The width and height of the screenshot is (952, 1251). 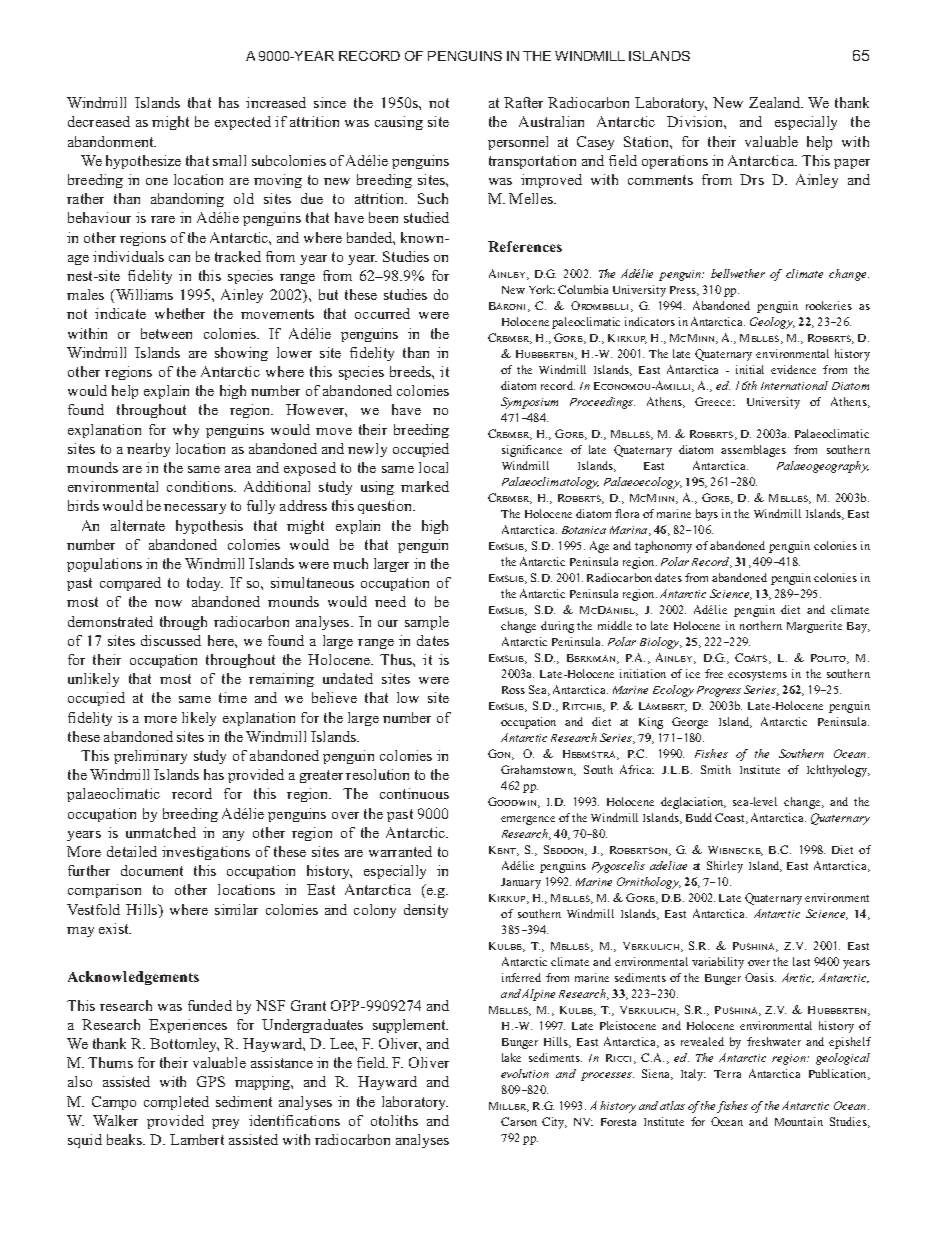 What do you see at coordinates (152, 870) in the screenshot?
I see `document` at bounding box center [152, 870].
